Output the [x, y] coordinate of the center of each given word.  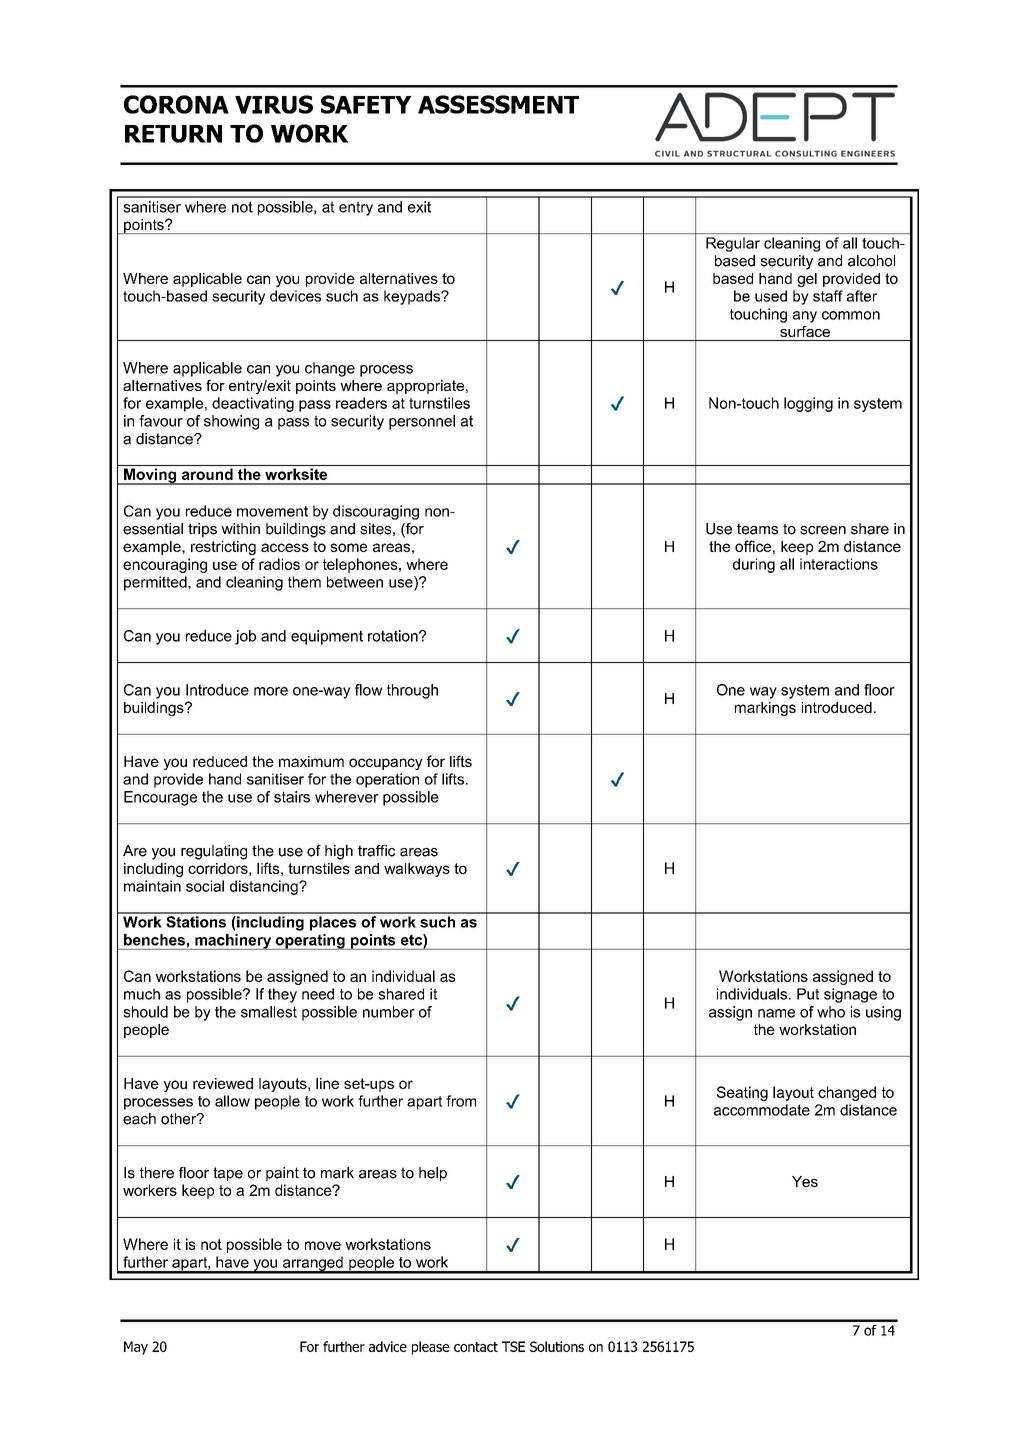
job [245, 637]
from [461, 1101]
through [412, 691]
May [136, 1348]
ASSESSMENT [498, 104]
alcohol [871, 261]
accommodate [762, 1110]
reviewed [223, 1083]
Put [808, 994]
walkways [417, 870]
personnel [422, 422]
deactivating [253, 404]
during [754, 565]
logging [808, 404]
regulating [214, 852]
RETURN [173, 134]
